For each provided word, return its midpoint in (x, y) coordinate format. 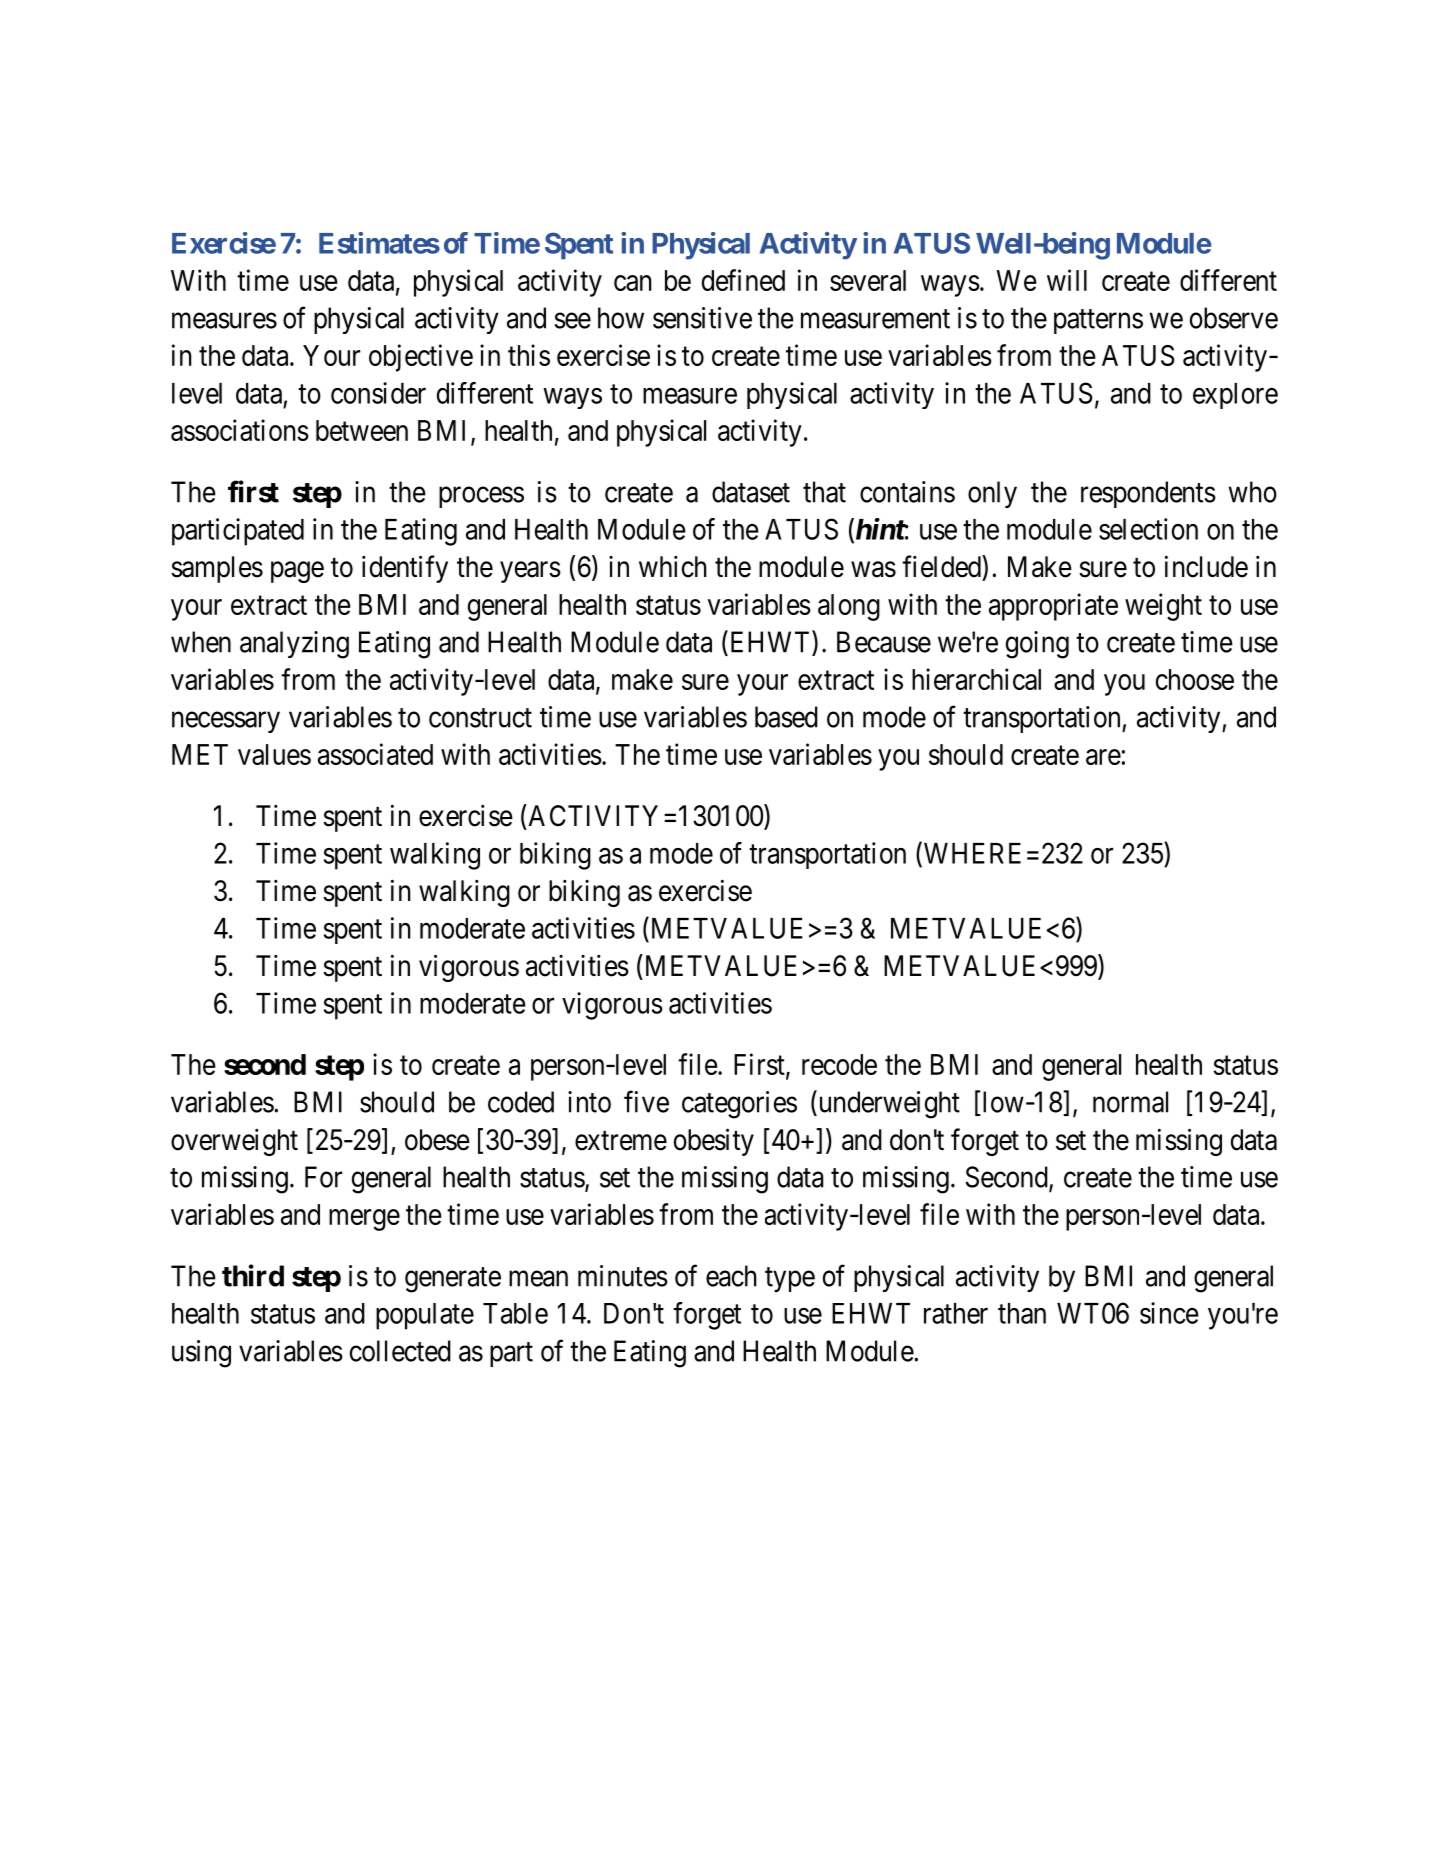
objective (421, 358)
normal (1130, 1102)
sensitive (702, 318)
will (1067, 280)
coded (521, 1102)
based (786, 717)
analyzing (294, 645)
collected (400, 1351)
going (1037, 645)
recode (839, 1064)
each (731, 1276)
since (1169, 1313)
